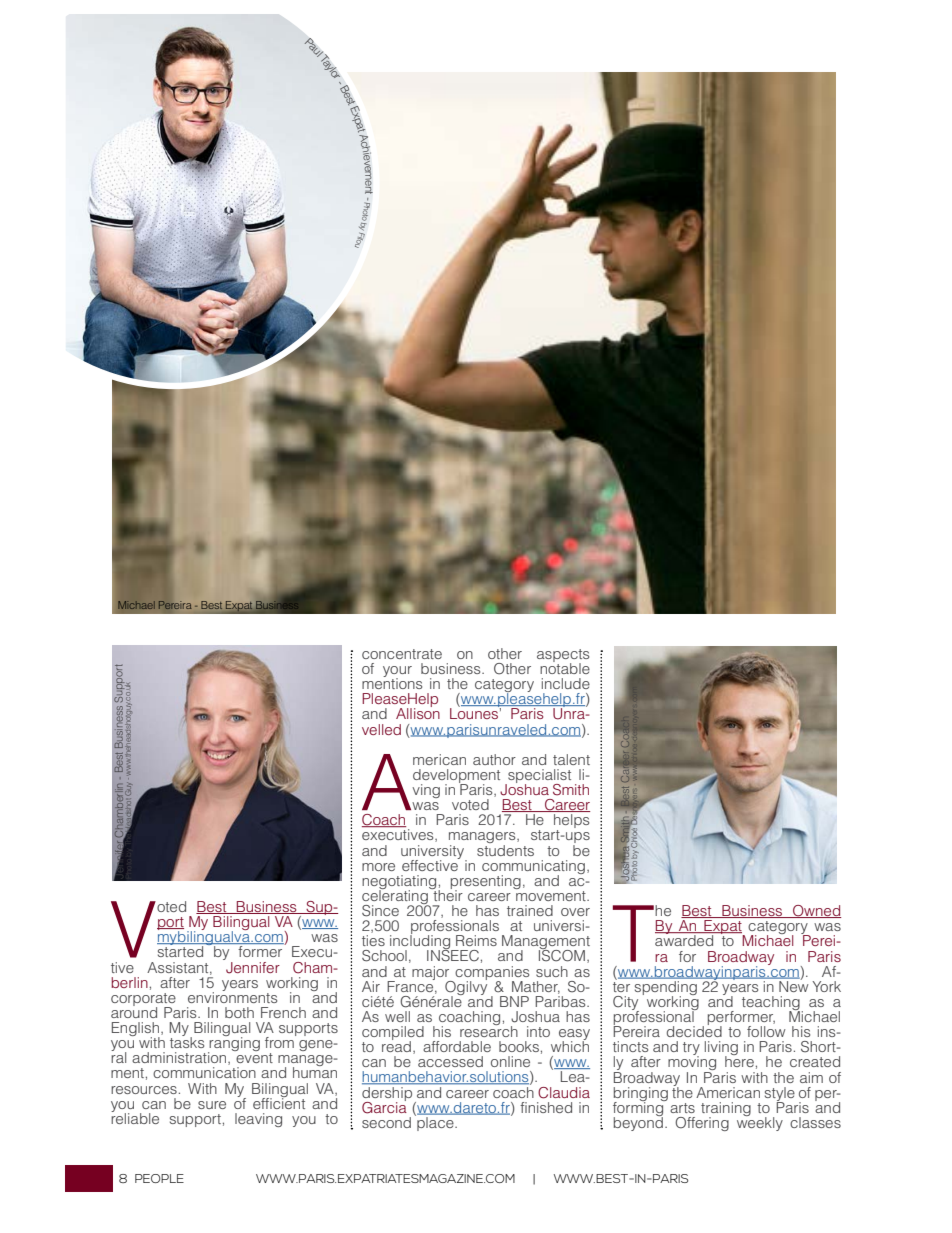  Describe the element at coordinates (239, 1012) in the image. I see `both` at that location.
